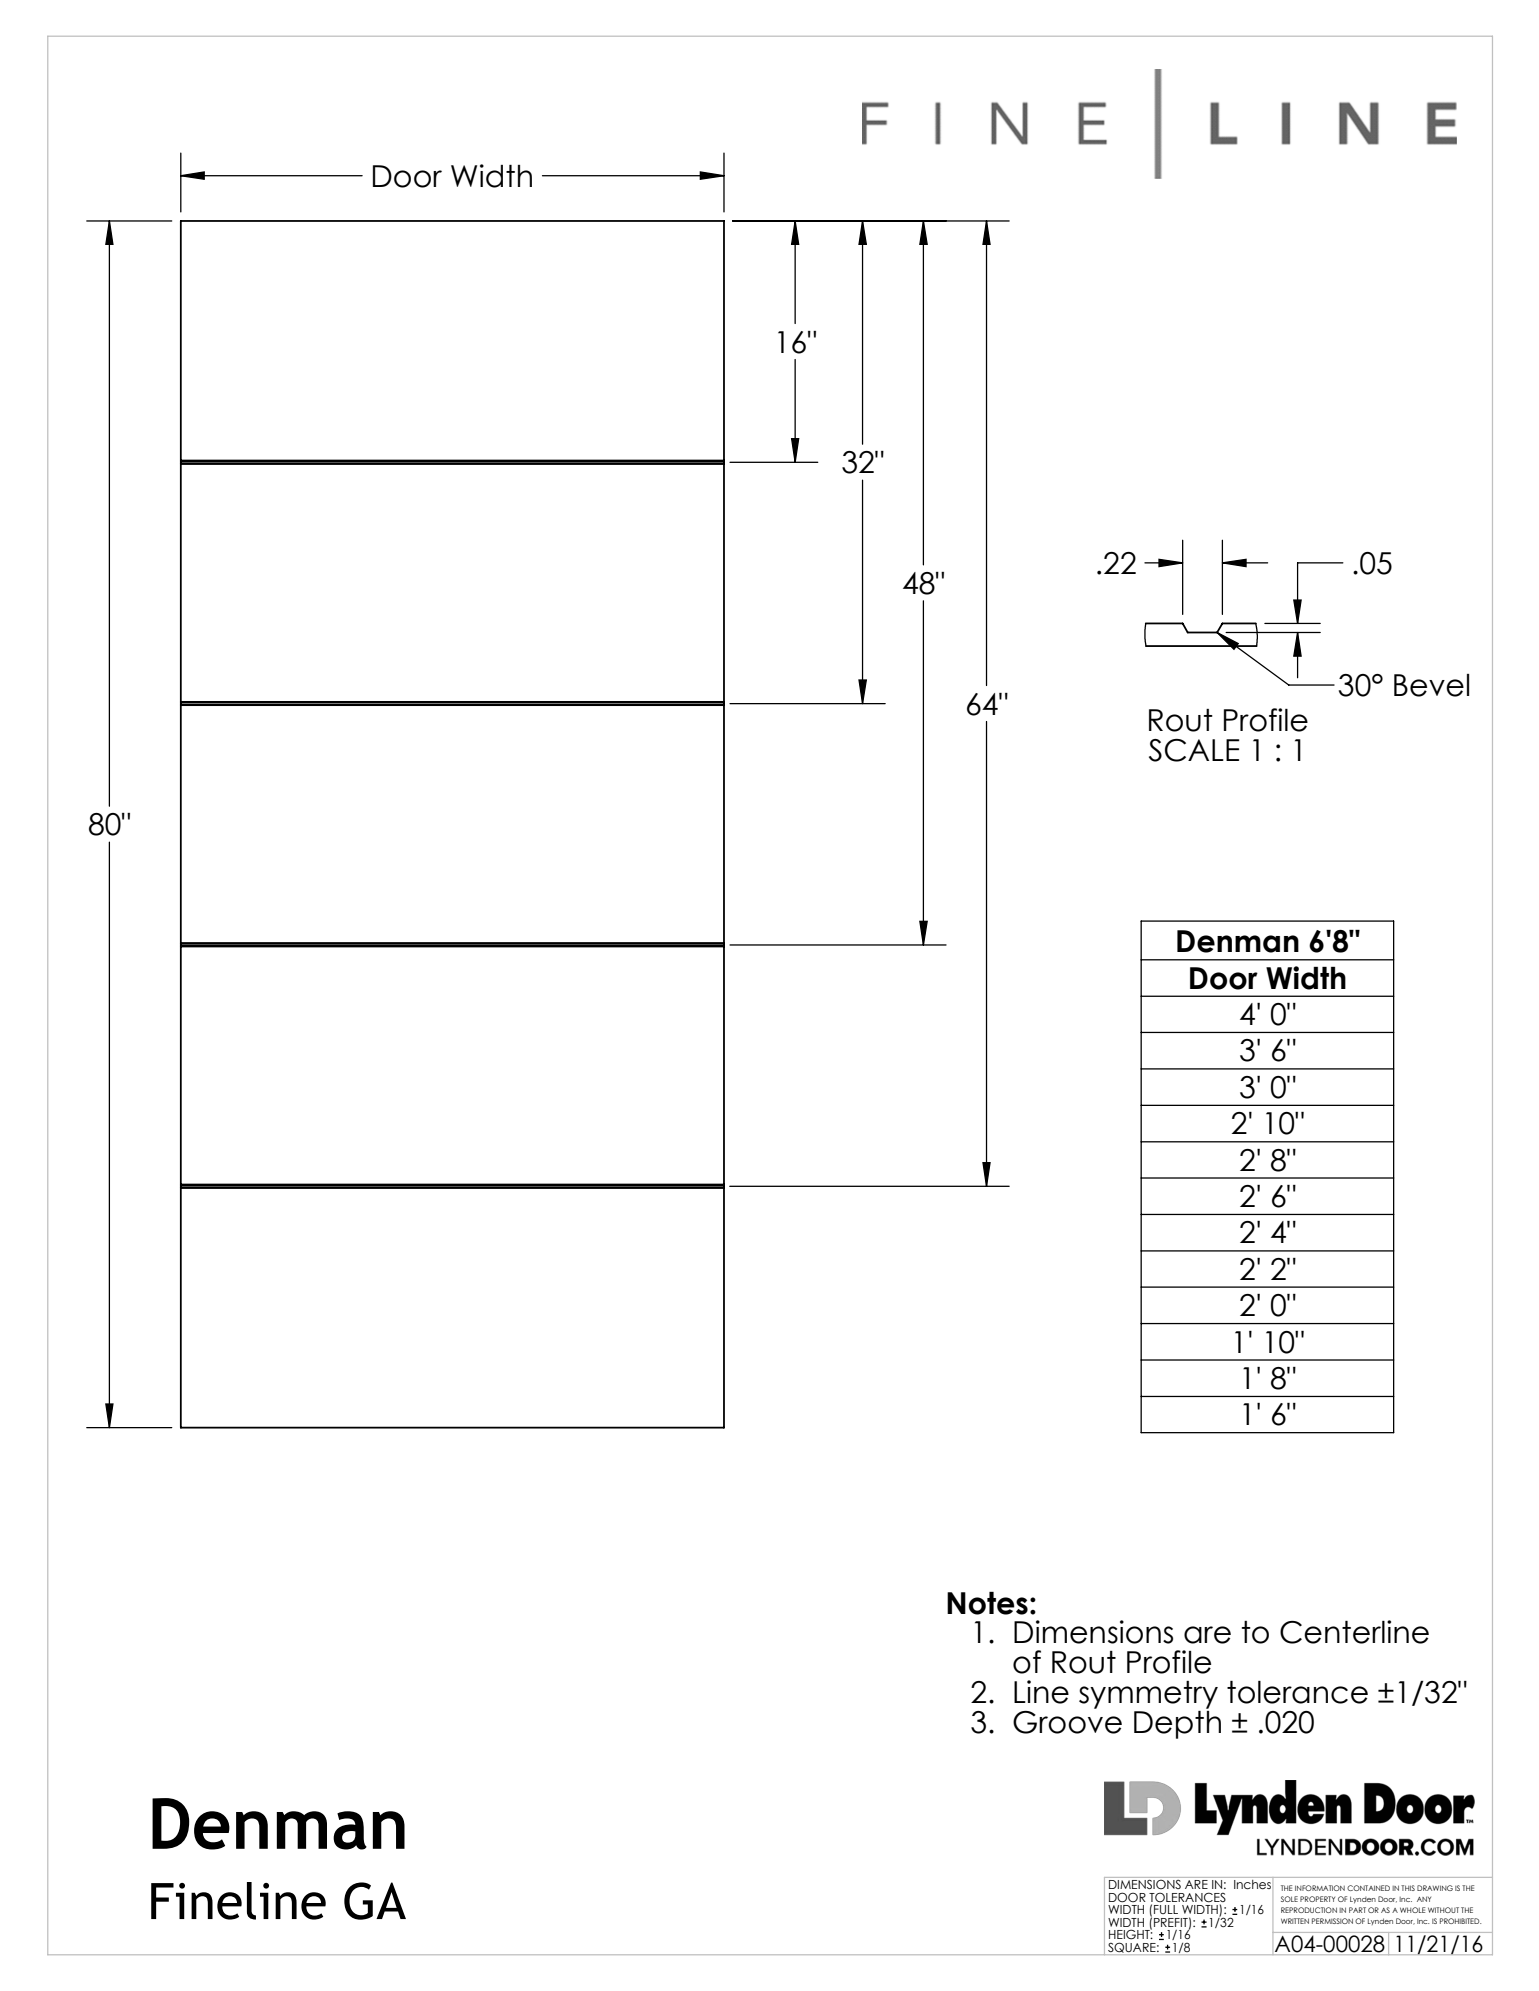 This image has height=1991, width=1539. What do you see at coordinates (1408, 1888) in the image?
I see `THIS` at bounding box center [1408, 1888].
